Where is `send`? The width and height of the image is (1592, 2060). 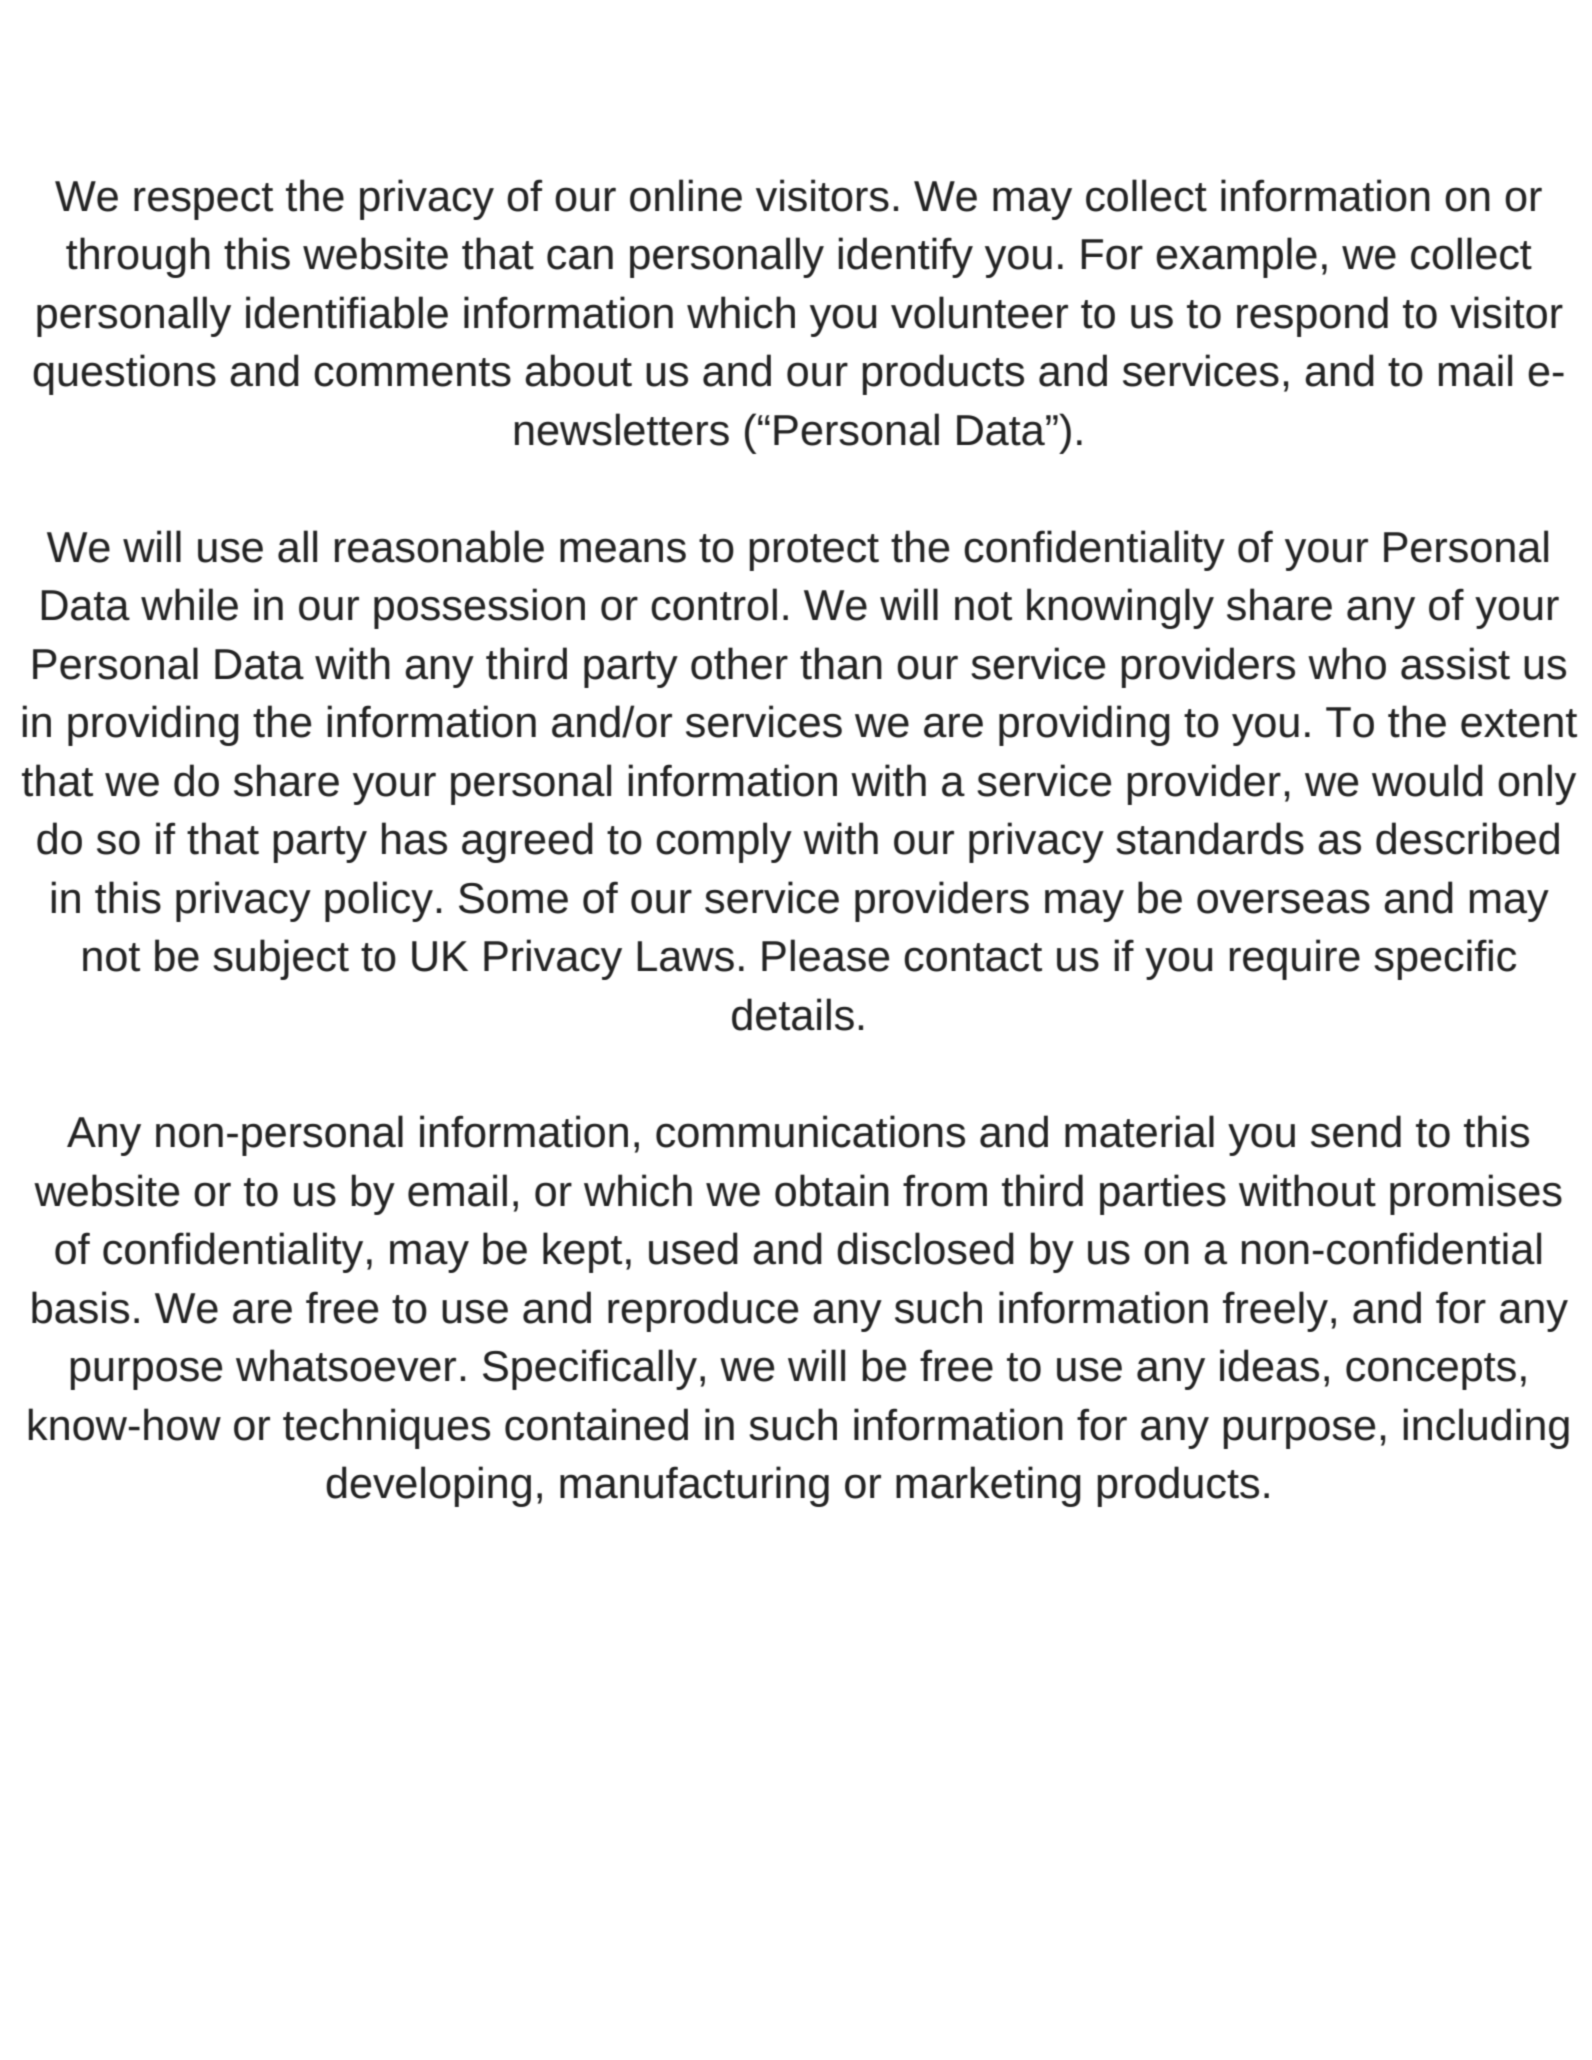
send is located at coordinates (1356, 1131).
